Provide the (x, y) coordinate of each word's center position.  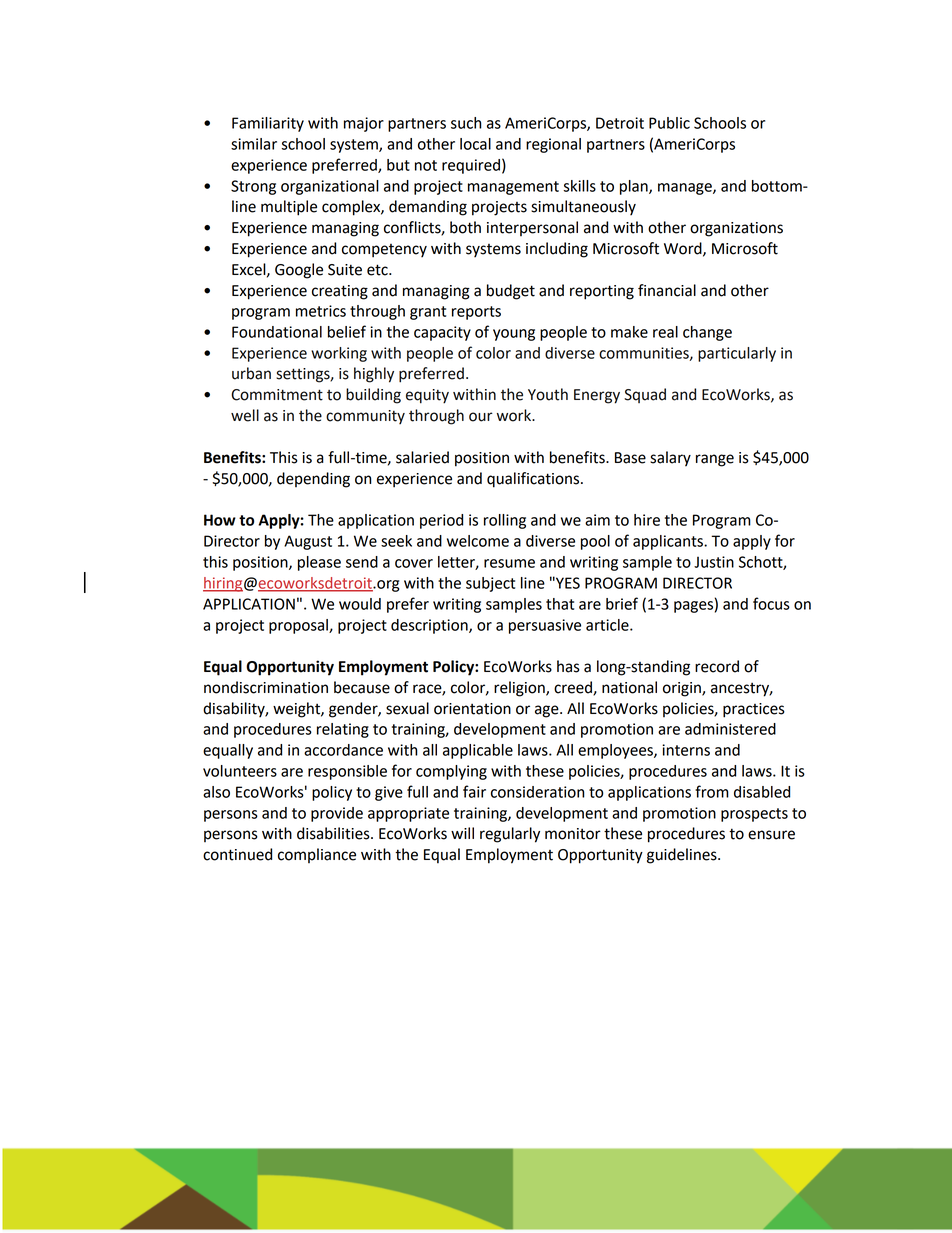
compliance (317, 855)
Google (299, 271)
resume (509, 563)
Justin (714, 562)
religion (520, 689)
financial (667, 290)
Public (669, 123)
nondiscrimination (266, 687)
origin (683, 689)
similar (254, 144)
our (481, 417)
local (475, 144)
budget (511, 292)
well (245, 415)
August (308, 542)
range (715, 460)
